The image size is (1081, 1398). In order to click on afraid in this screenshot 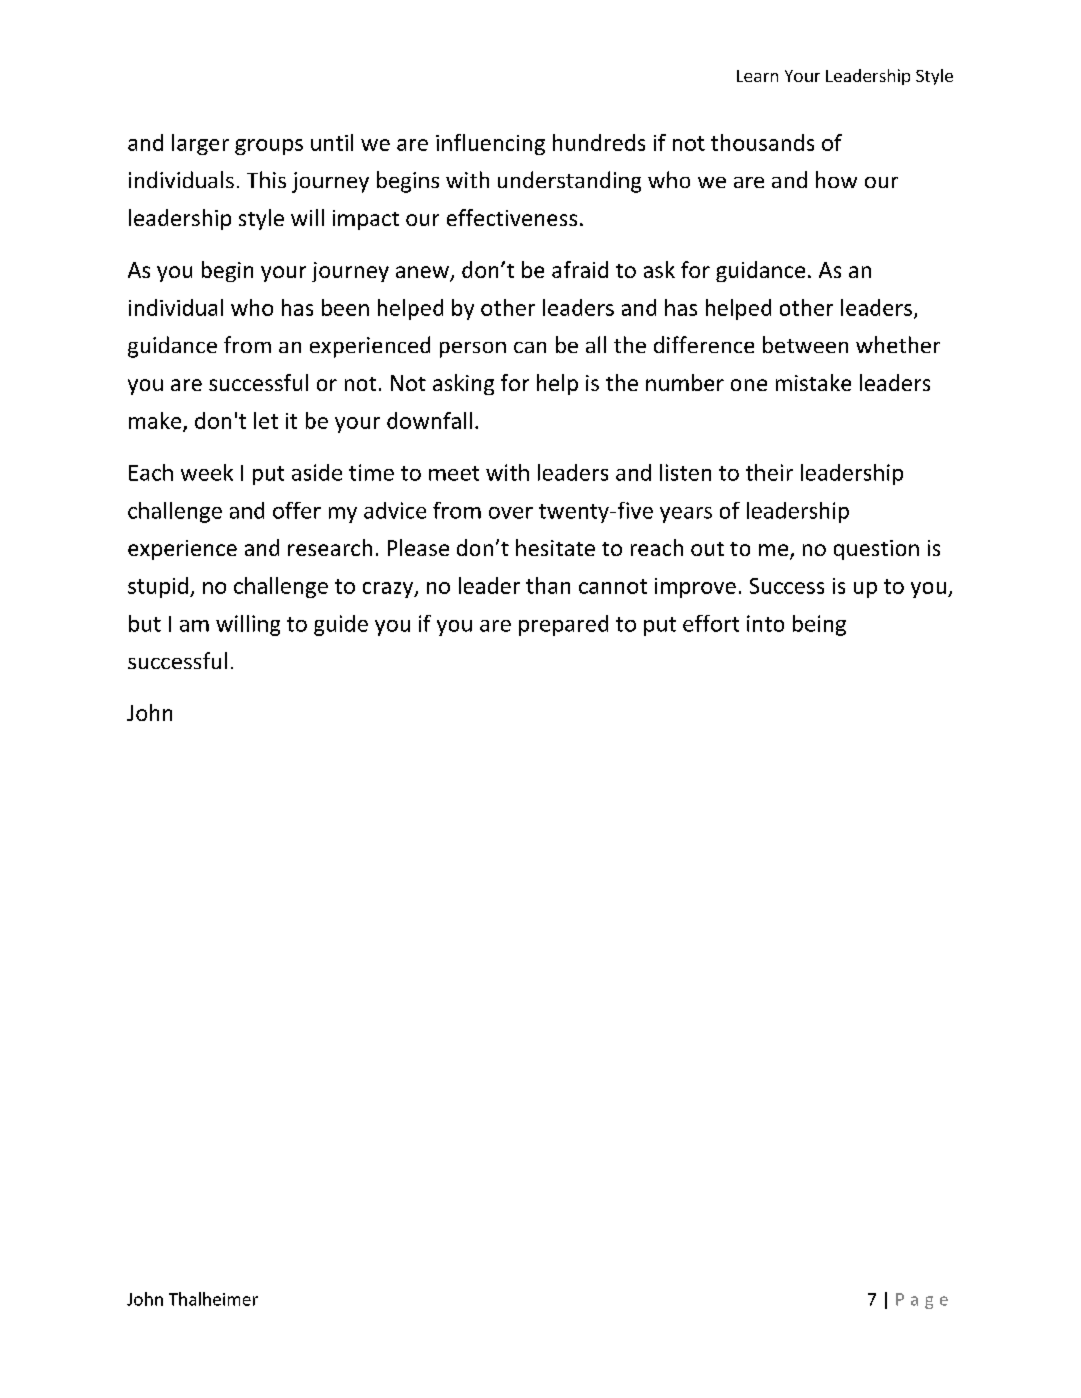, I will do `click(580, 269)`.
